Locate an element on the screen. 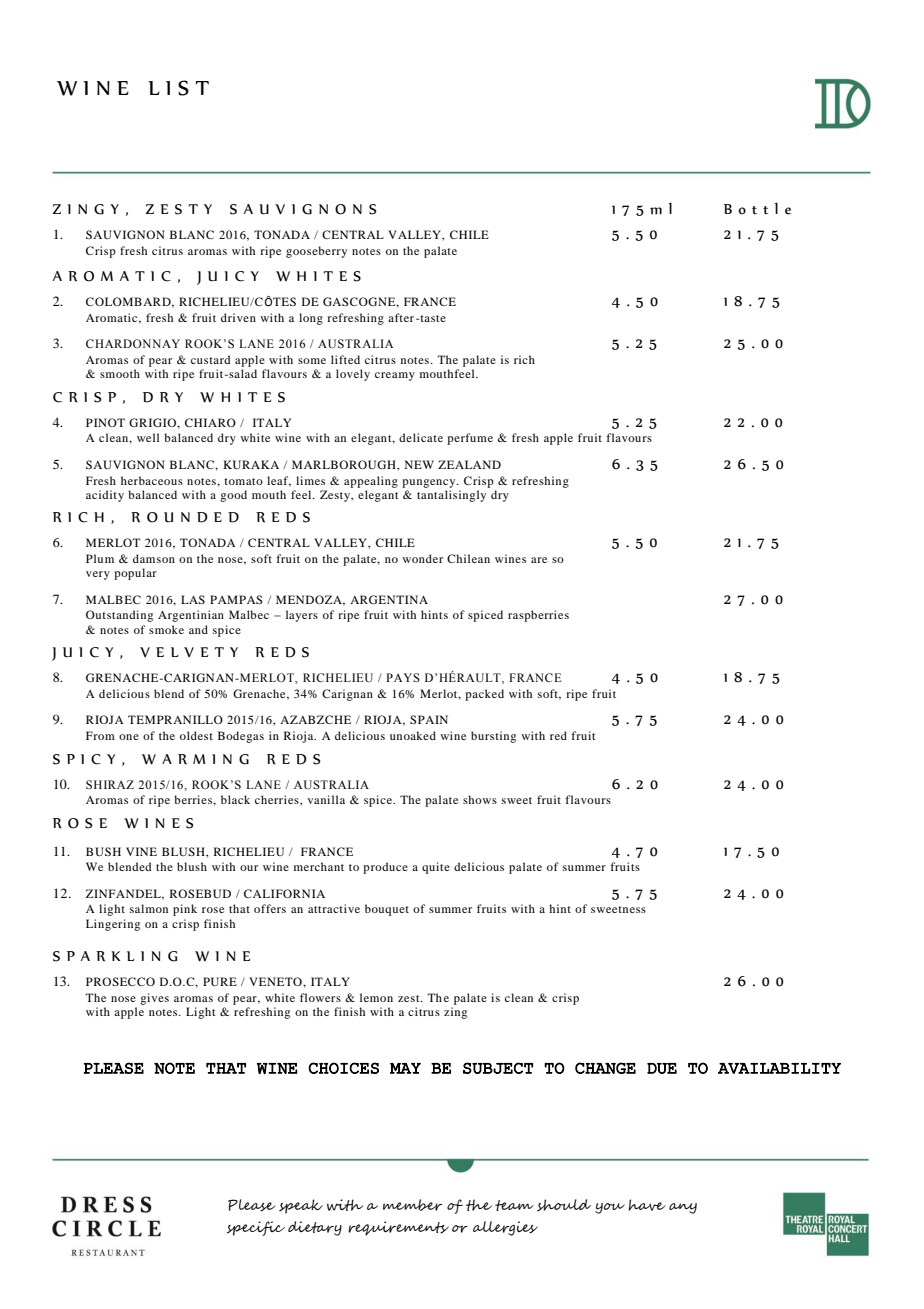 The width and height of the screenshot is (924, 1309). PAYS is located at coordinates (403, 677).
